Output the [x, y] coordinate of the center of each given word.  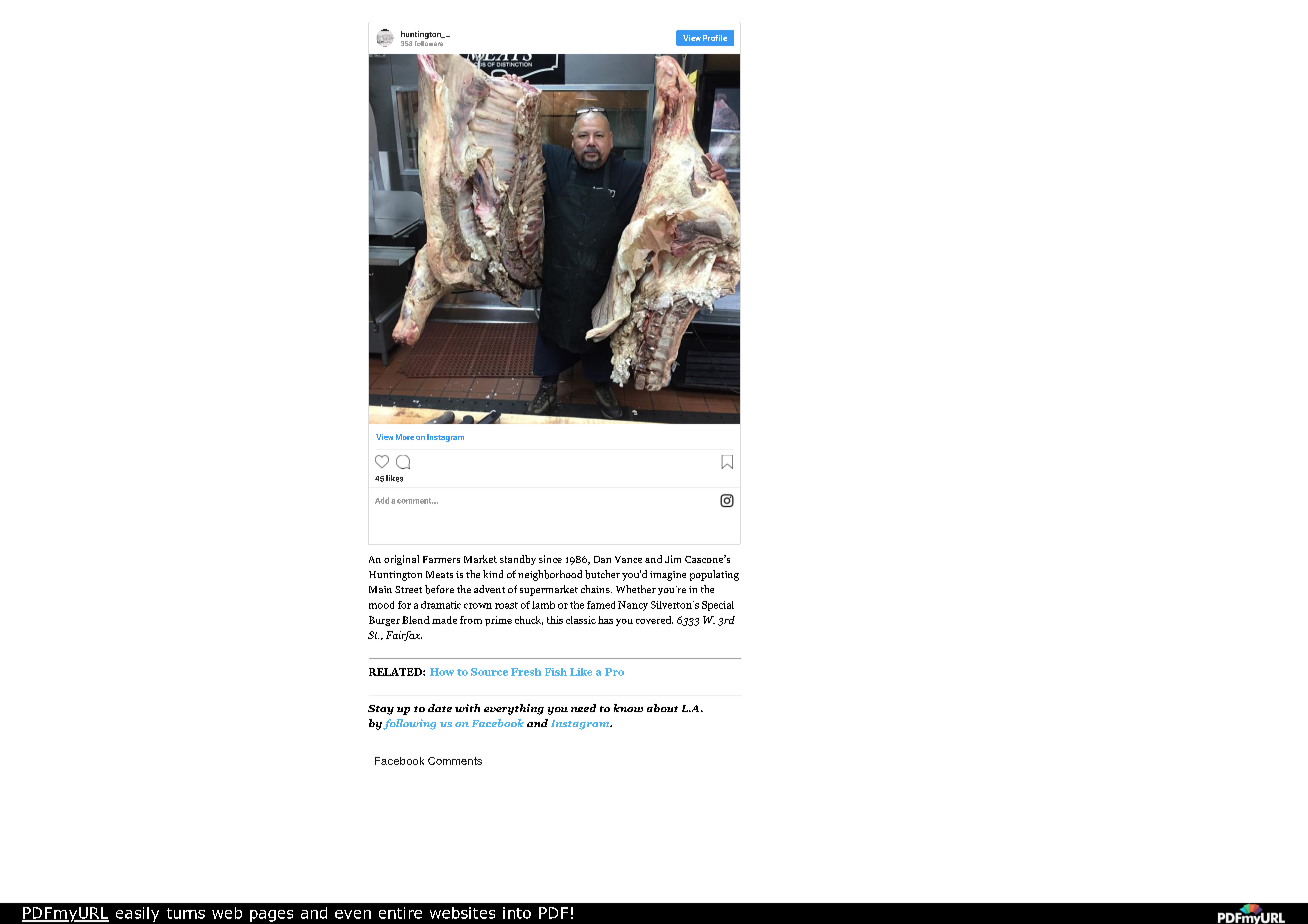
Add [382, 500]
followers [429, 42]
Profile [715, 38]
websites [462, 913]
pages [271, 916]
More [405, 437]
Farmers [441, 559]
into [517, 913]
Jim [673, 559]
